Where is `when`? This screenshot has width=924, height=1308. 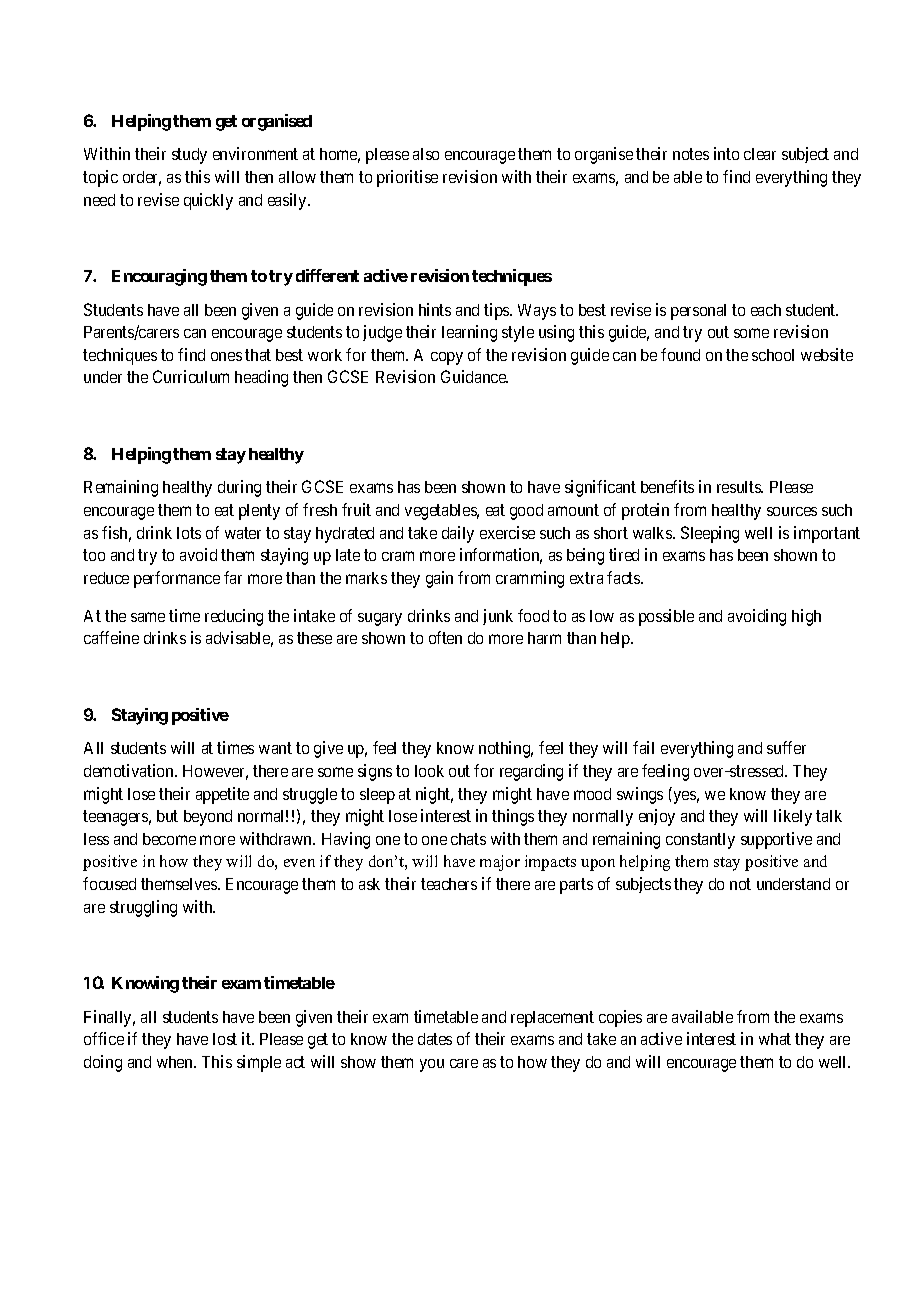 when is located at coordinates (176, 1062).
